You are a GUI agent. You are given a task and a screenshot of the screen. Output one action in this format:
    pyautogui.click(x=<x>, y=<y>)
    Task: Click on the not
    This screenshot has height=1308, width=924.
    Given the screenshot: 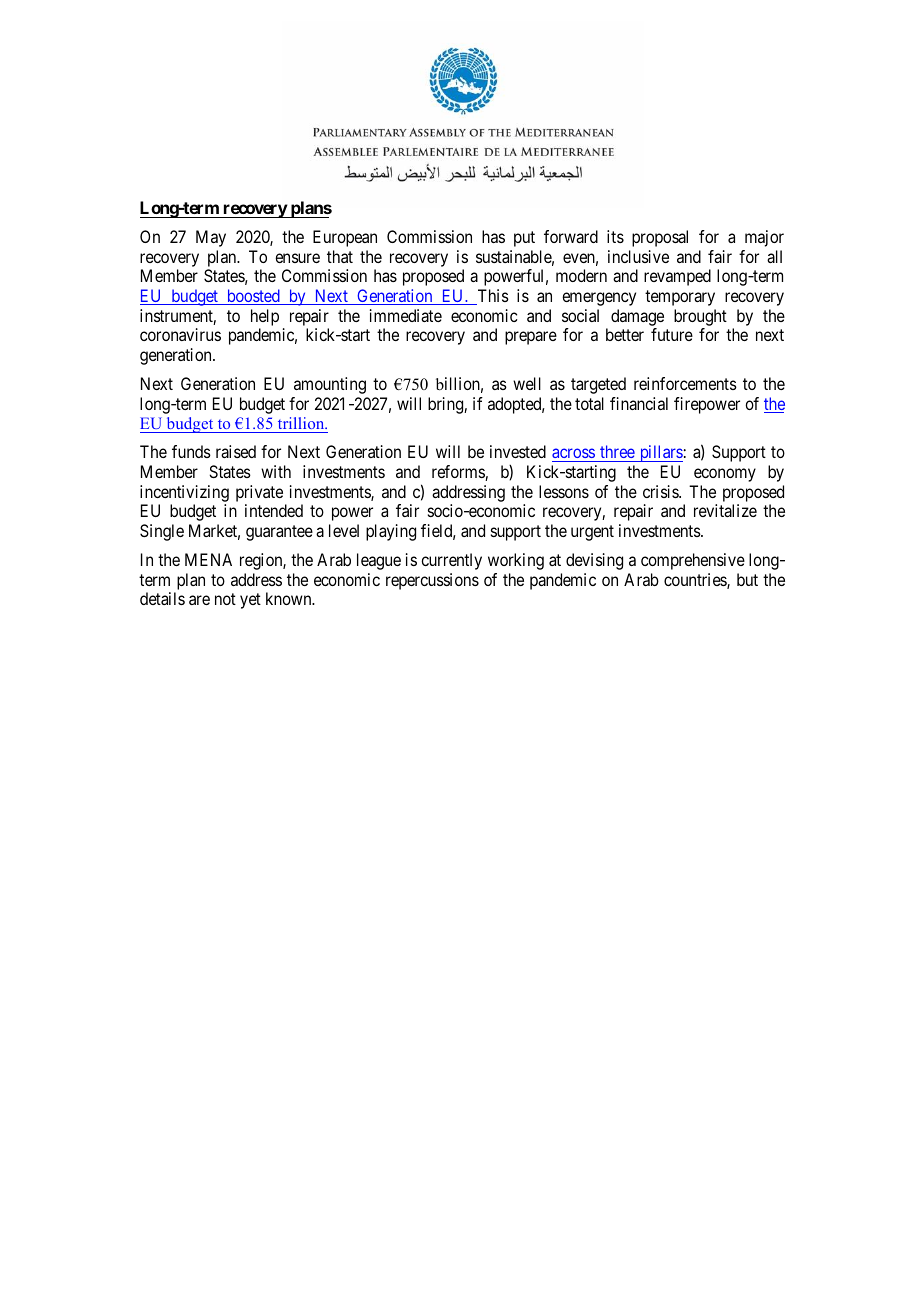 What is the action you would take?
    pyautogui.click(x=225, y=599)
